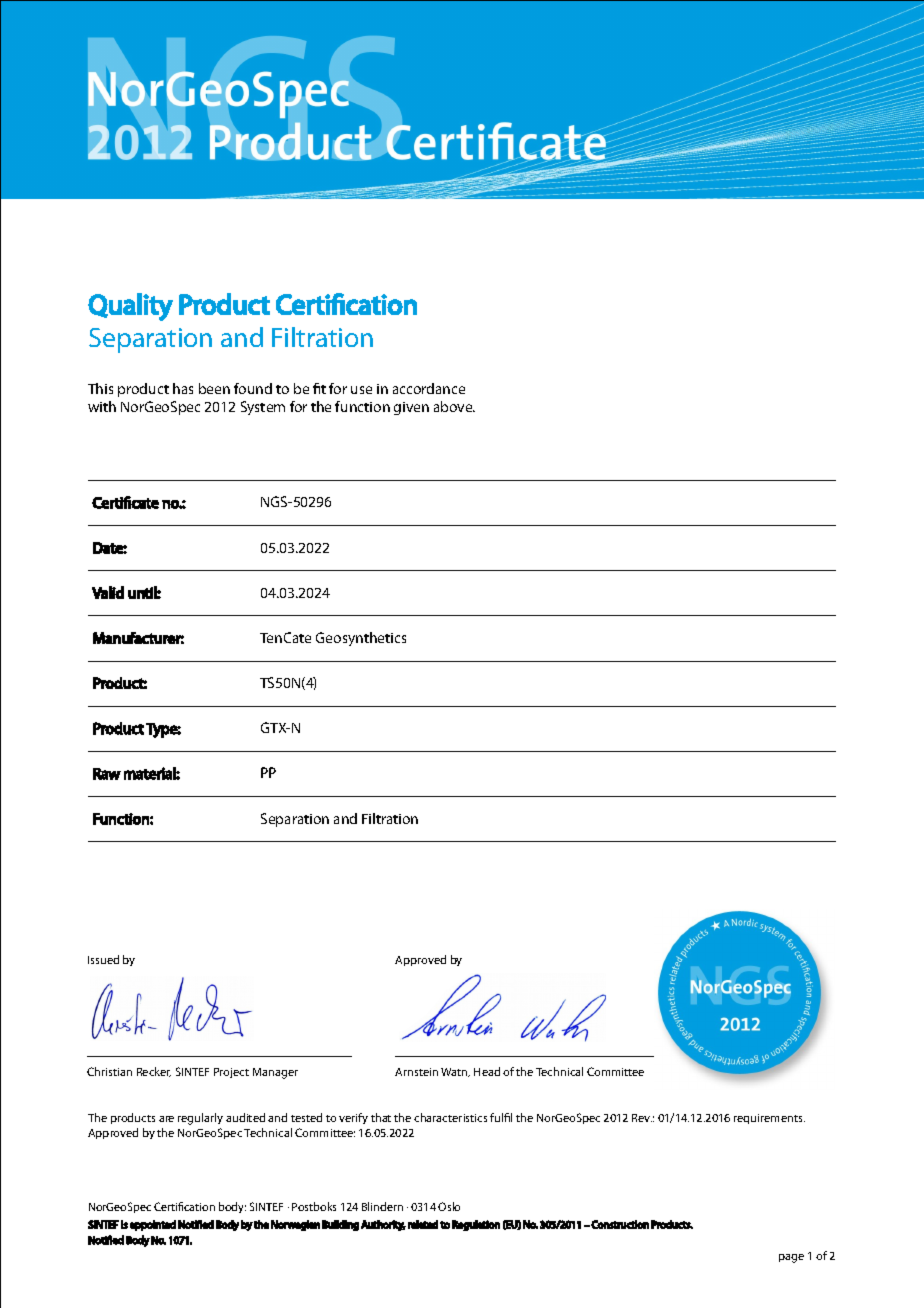 The height and width of the document is (1308, 924). Describe the element at coordinates (423, 1224) in the document. I see `related` at that location.
